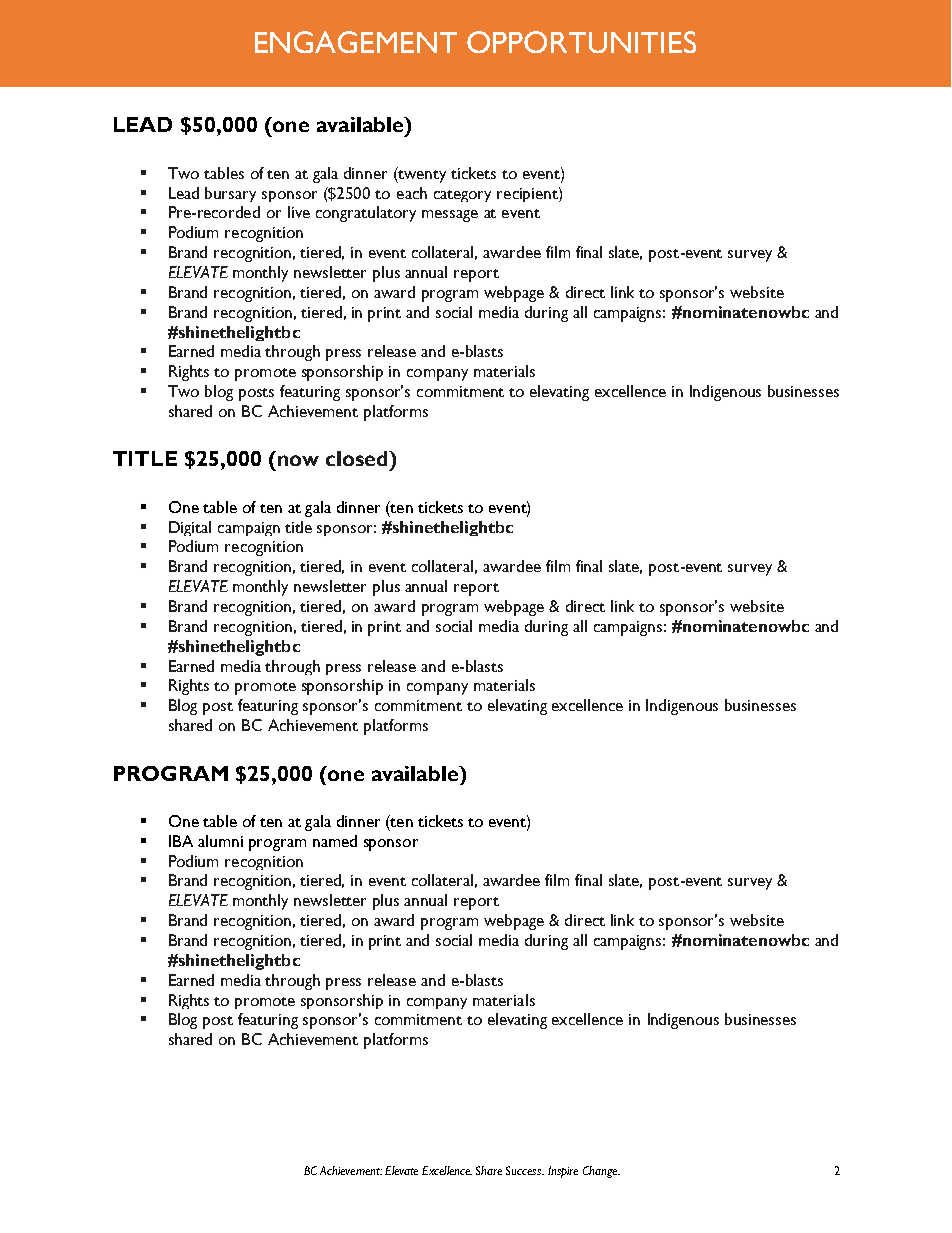  I want to click on OPPORTUNITIES, so click(581, 42).
